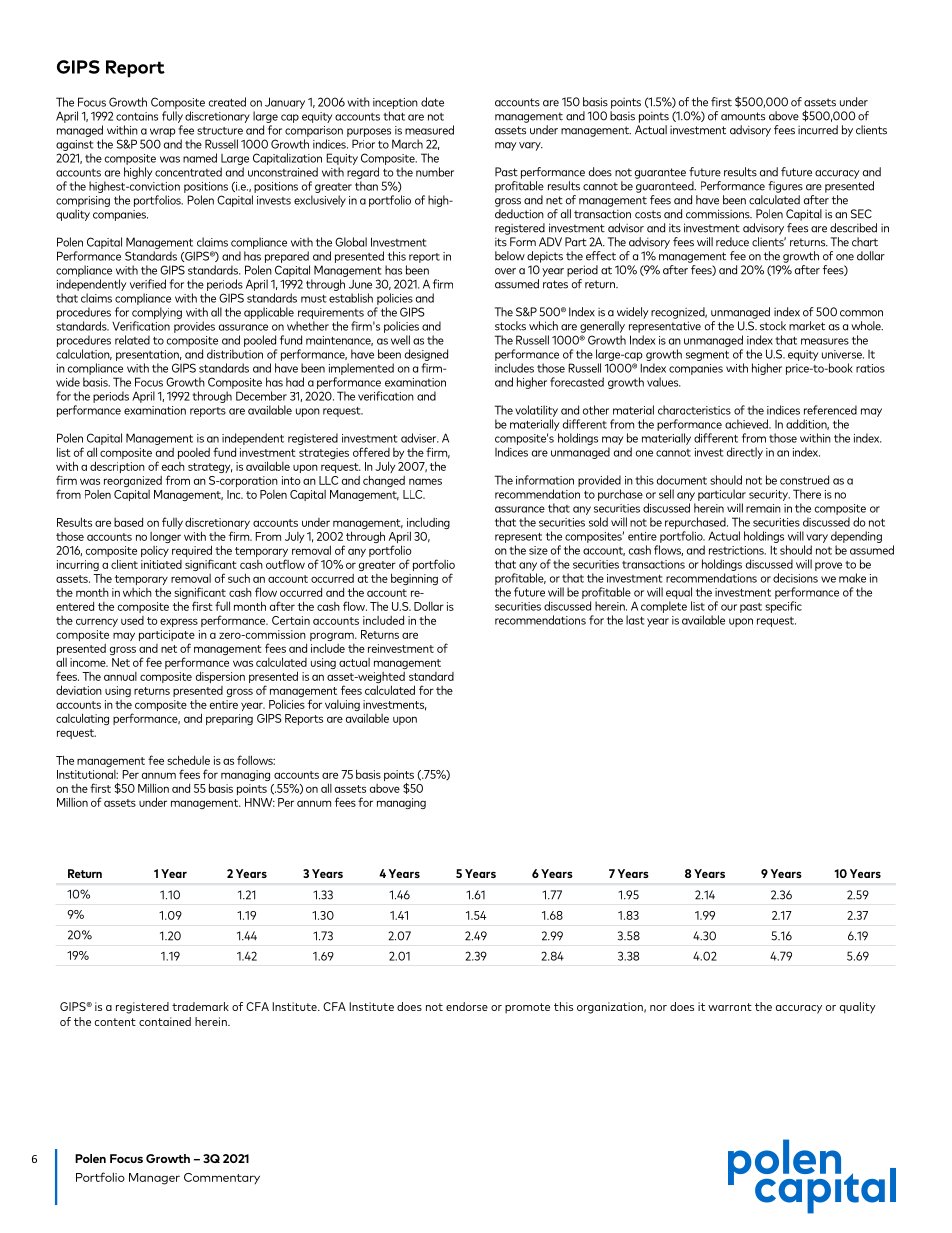 The width and height of the screenshot is (952, 1233). I want to click on measured, so click(429, 130).
